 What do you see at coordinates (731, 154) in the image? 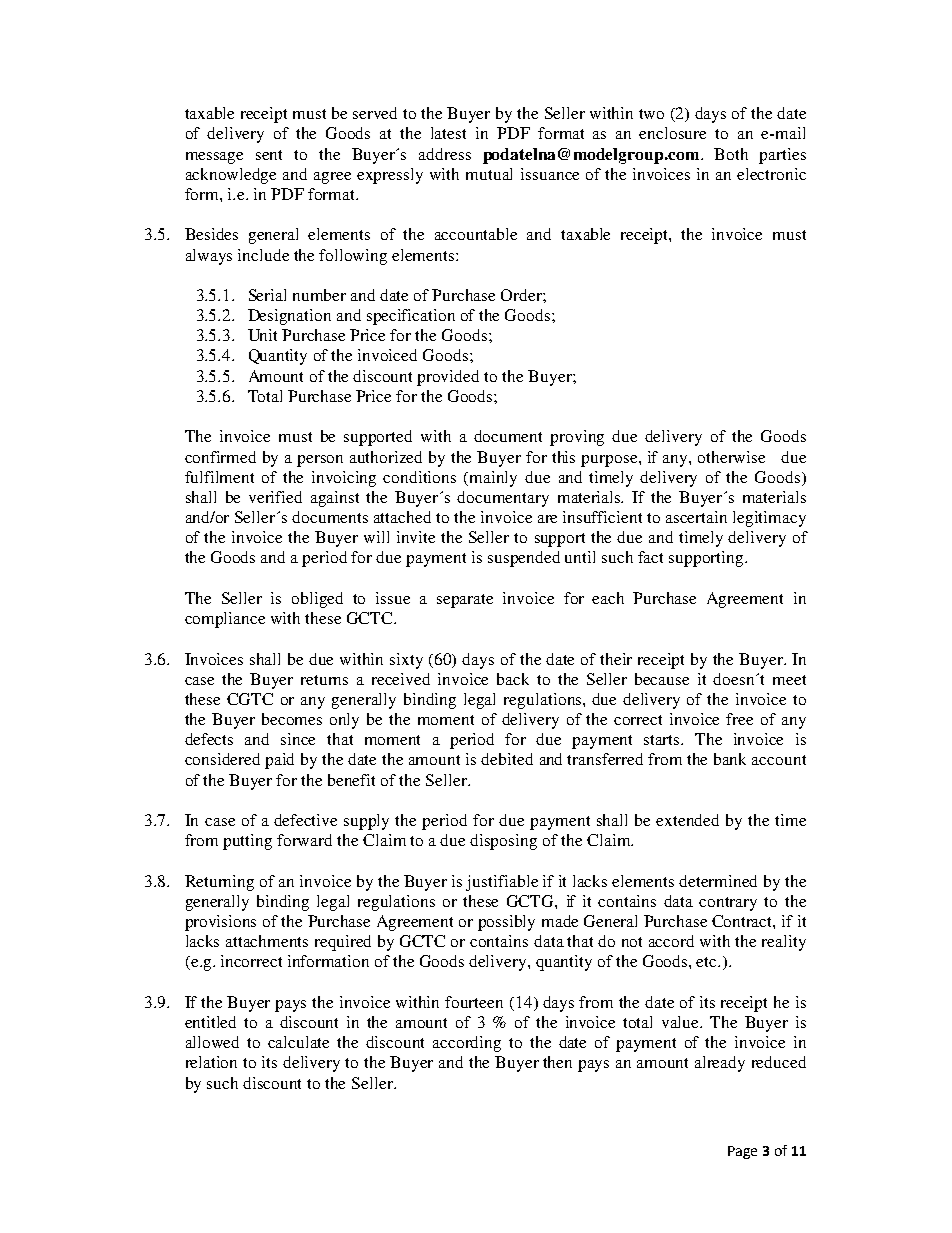
I see `Both` at bounding box center [731, 154].
